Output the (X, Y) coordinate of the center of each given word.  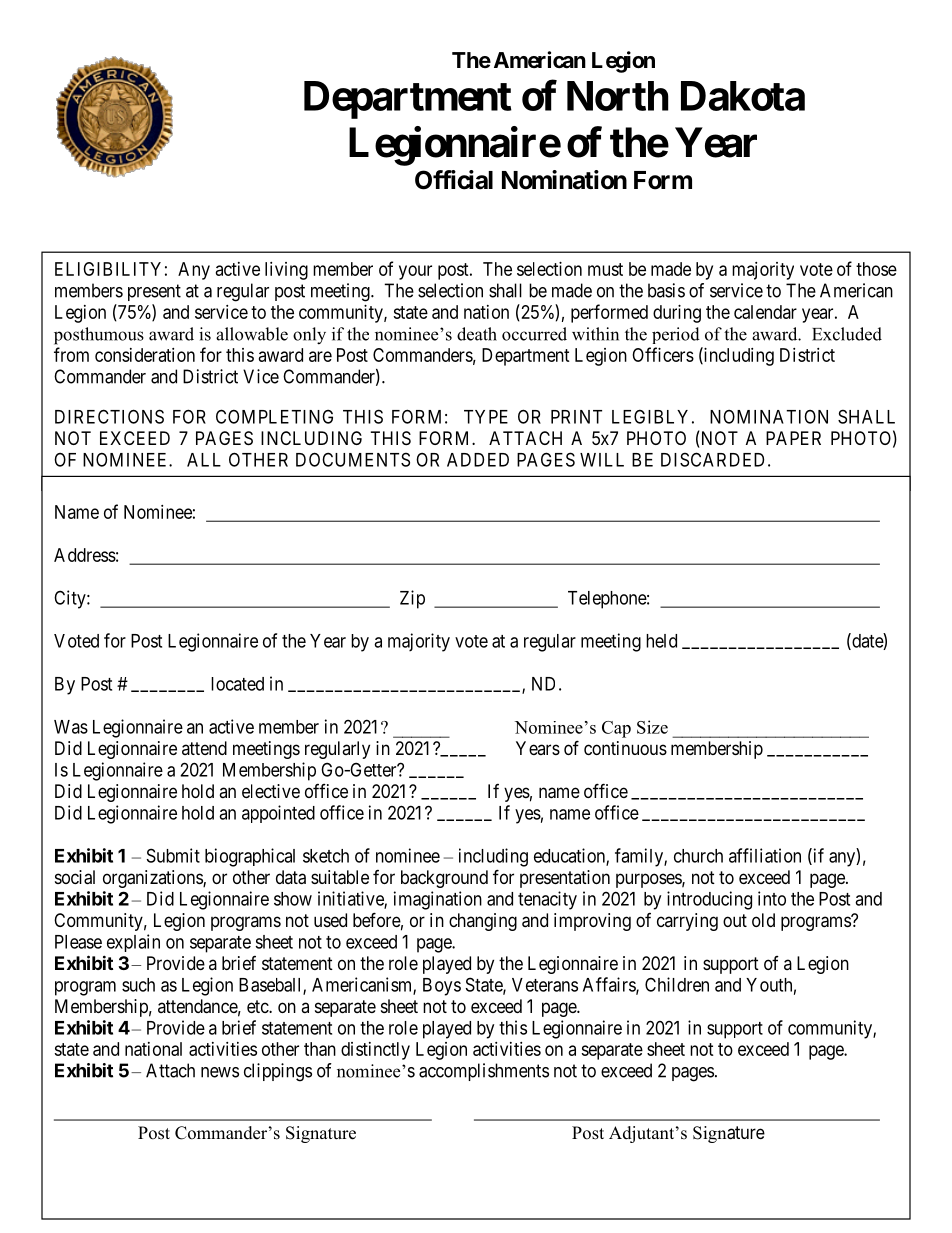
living (286, 271)
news (220, 1072)
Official (454, 180)
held (661, 641)
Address (85, 555)
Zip (412, 599)
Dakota (743, 96)
